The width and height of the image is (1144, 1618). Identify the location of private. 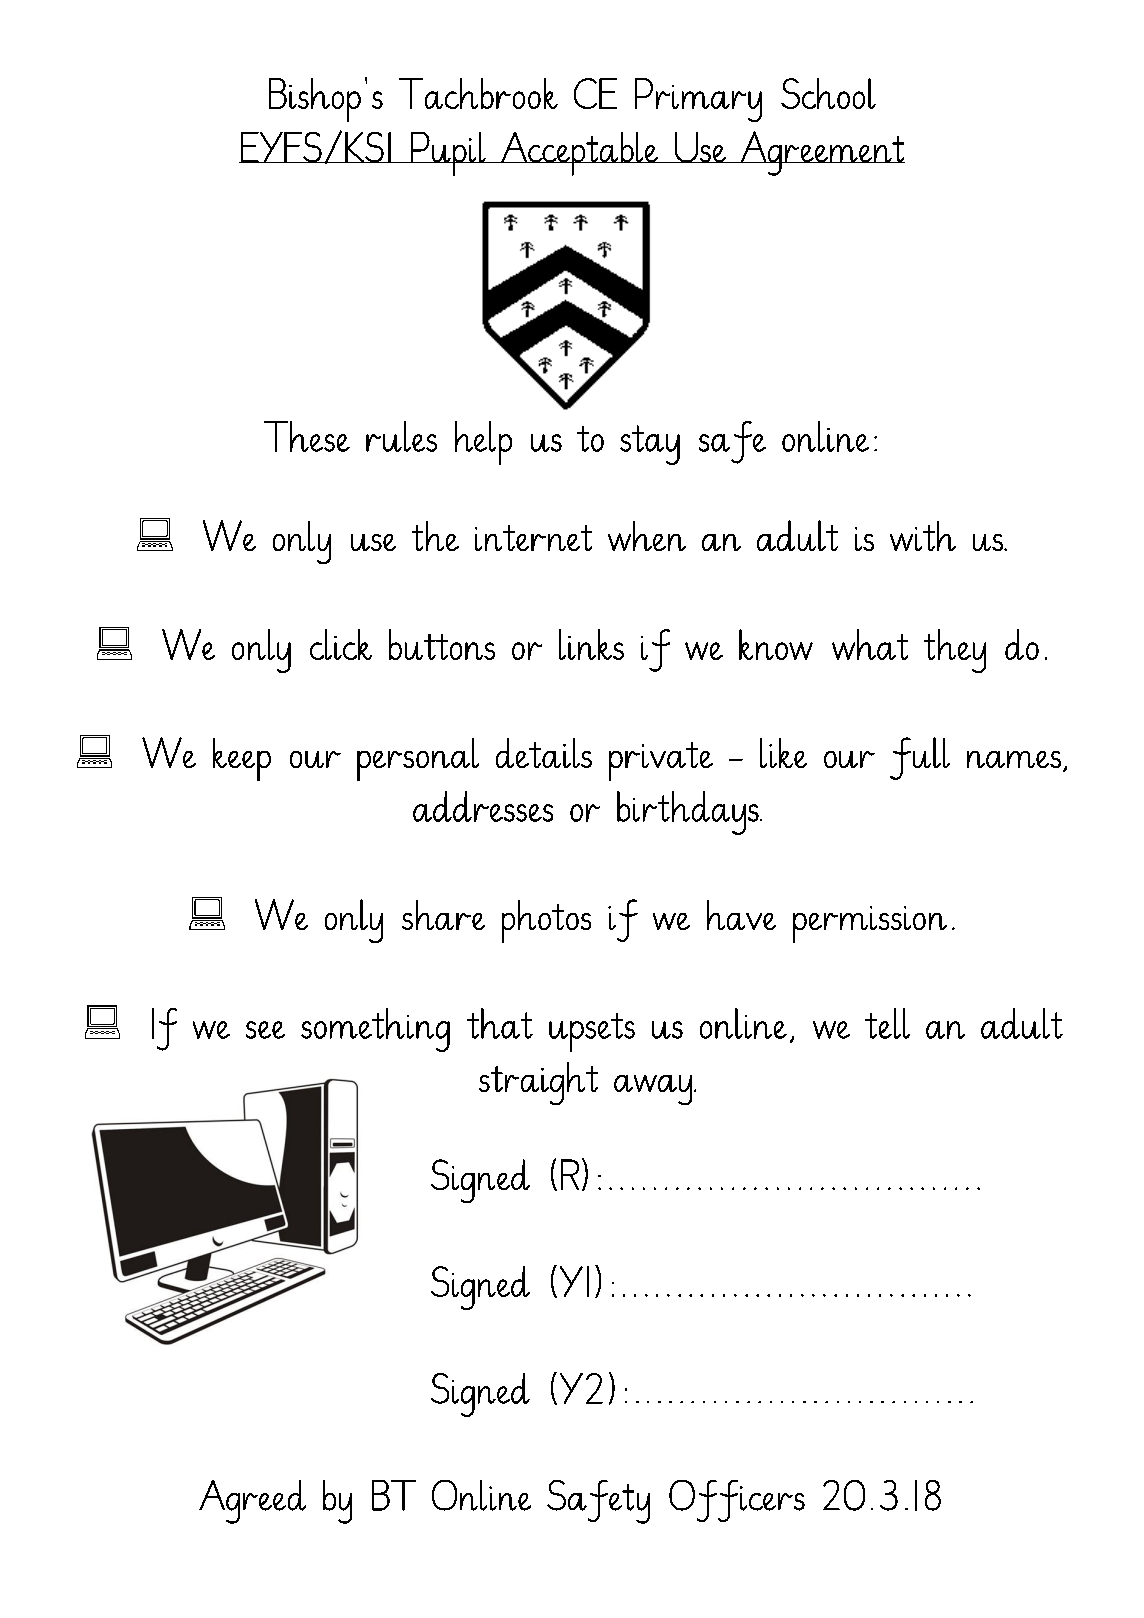
(661, 761).
